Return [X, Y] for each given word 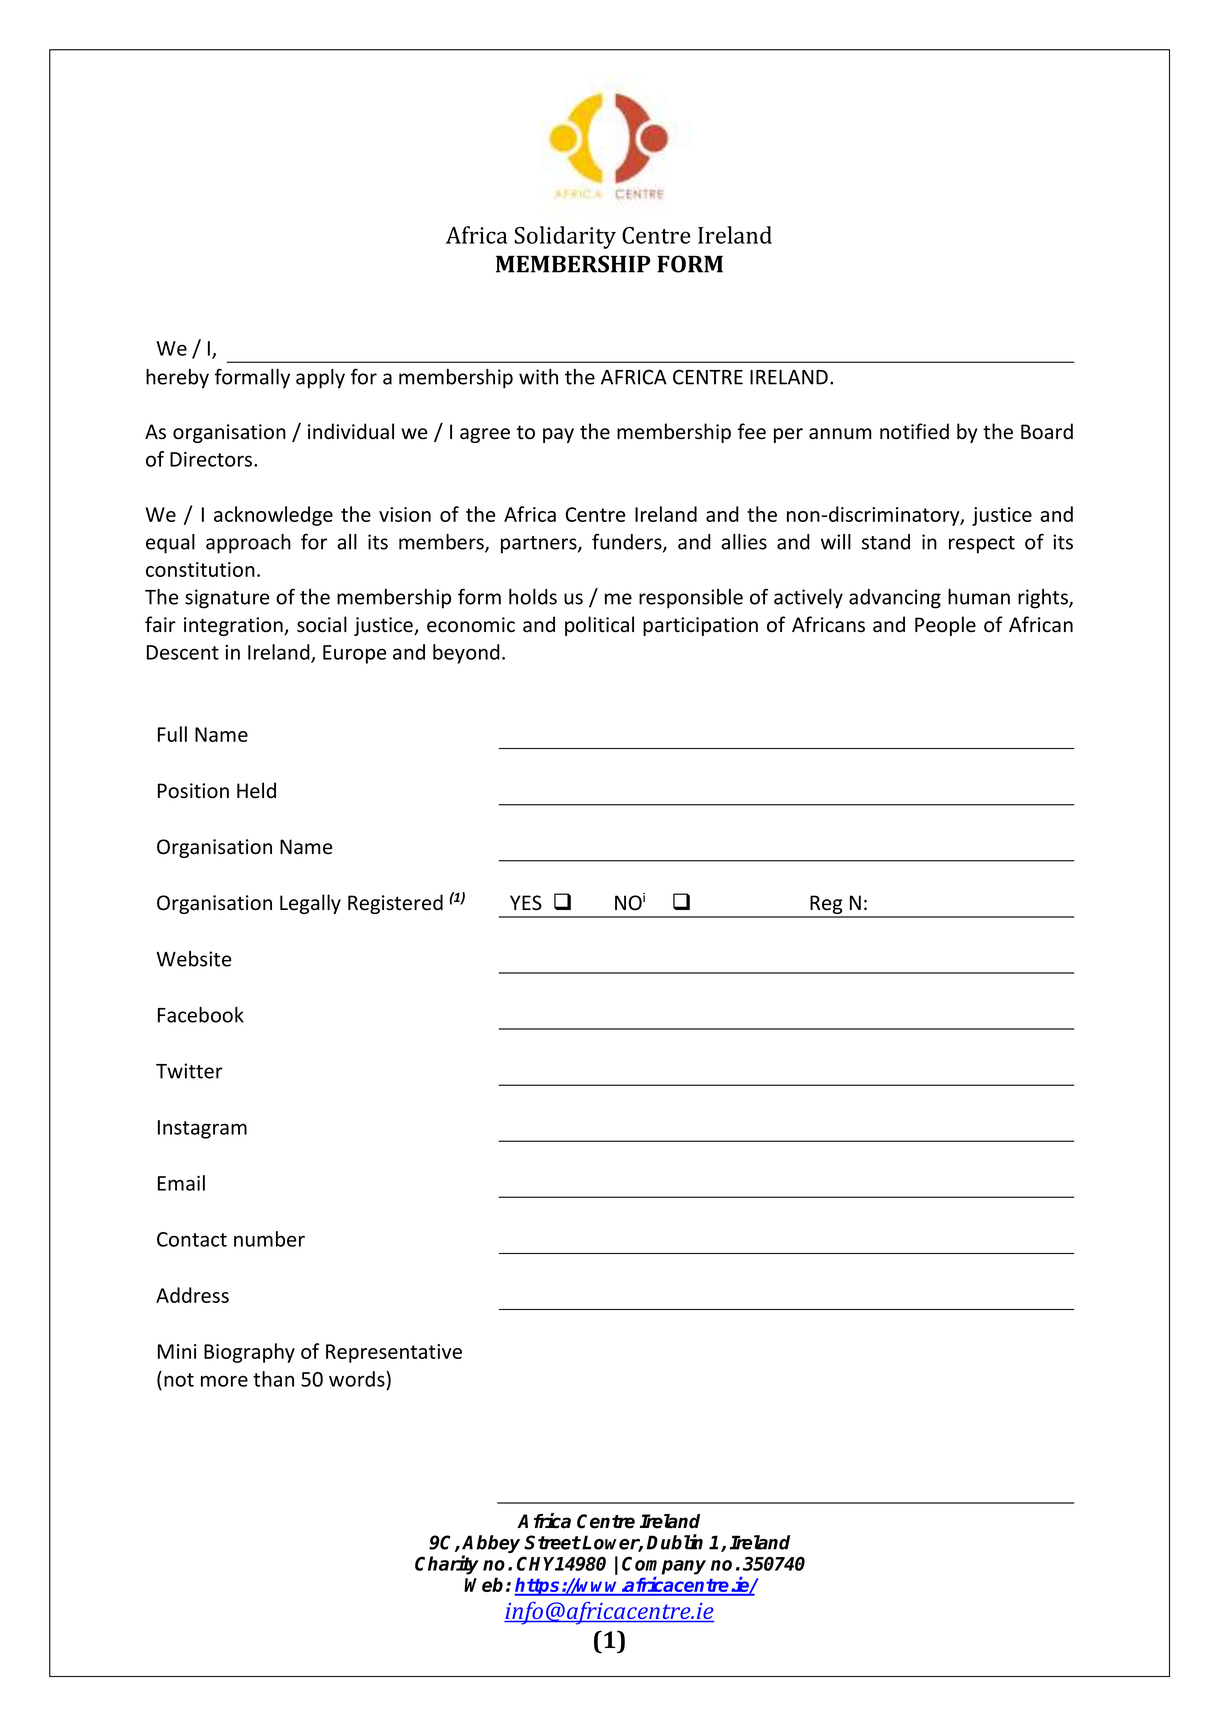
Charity [447, 1565]
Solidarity [565, 237]
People [945, 626]
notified [914, 431]
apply [320, 379]
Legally [310, 904]
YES [526, 903]
